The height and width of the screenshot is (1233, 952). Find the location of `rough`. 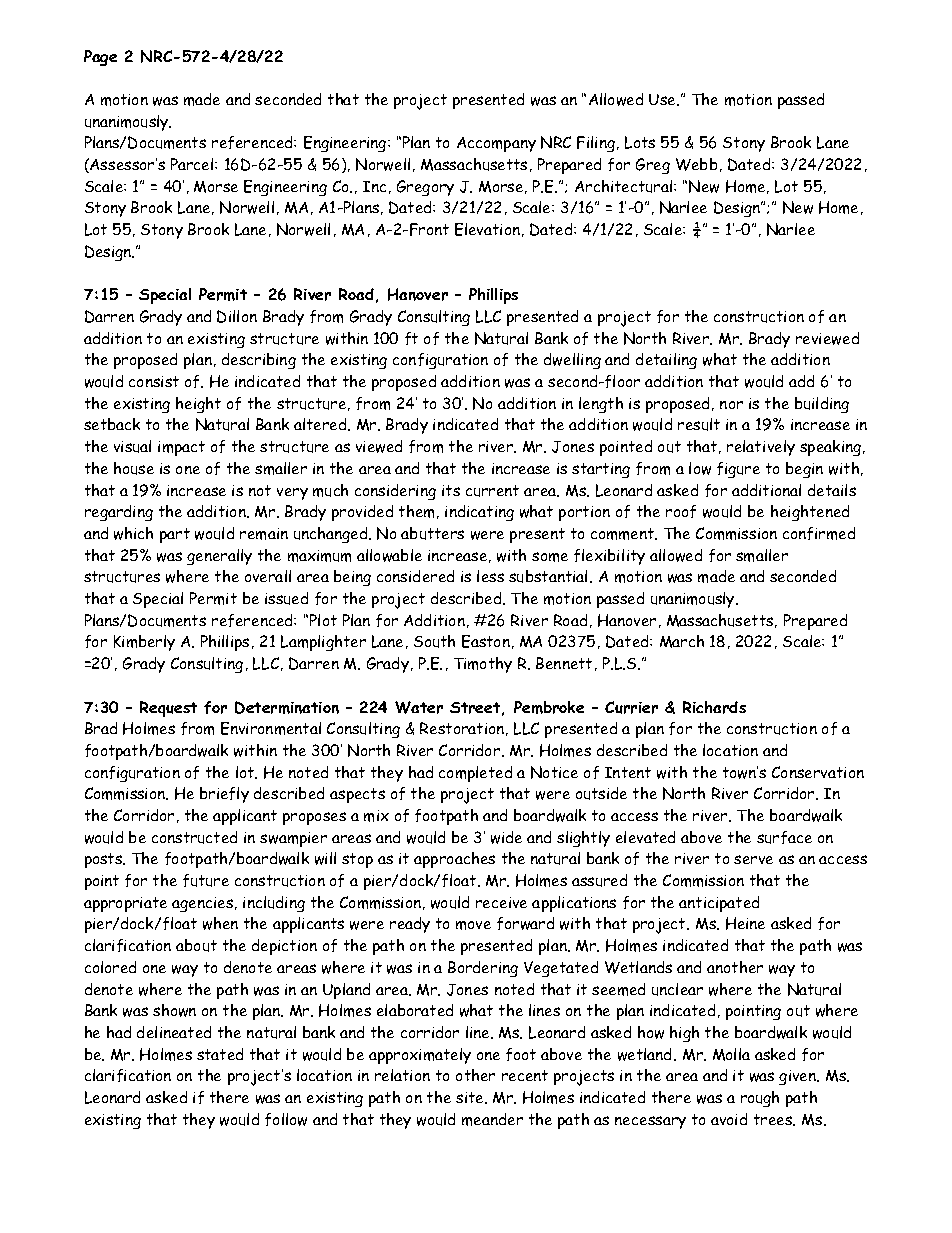

rough is located at coordinates (760, 1099).
